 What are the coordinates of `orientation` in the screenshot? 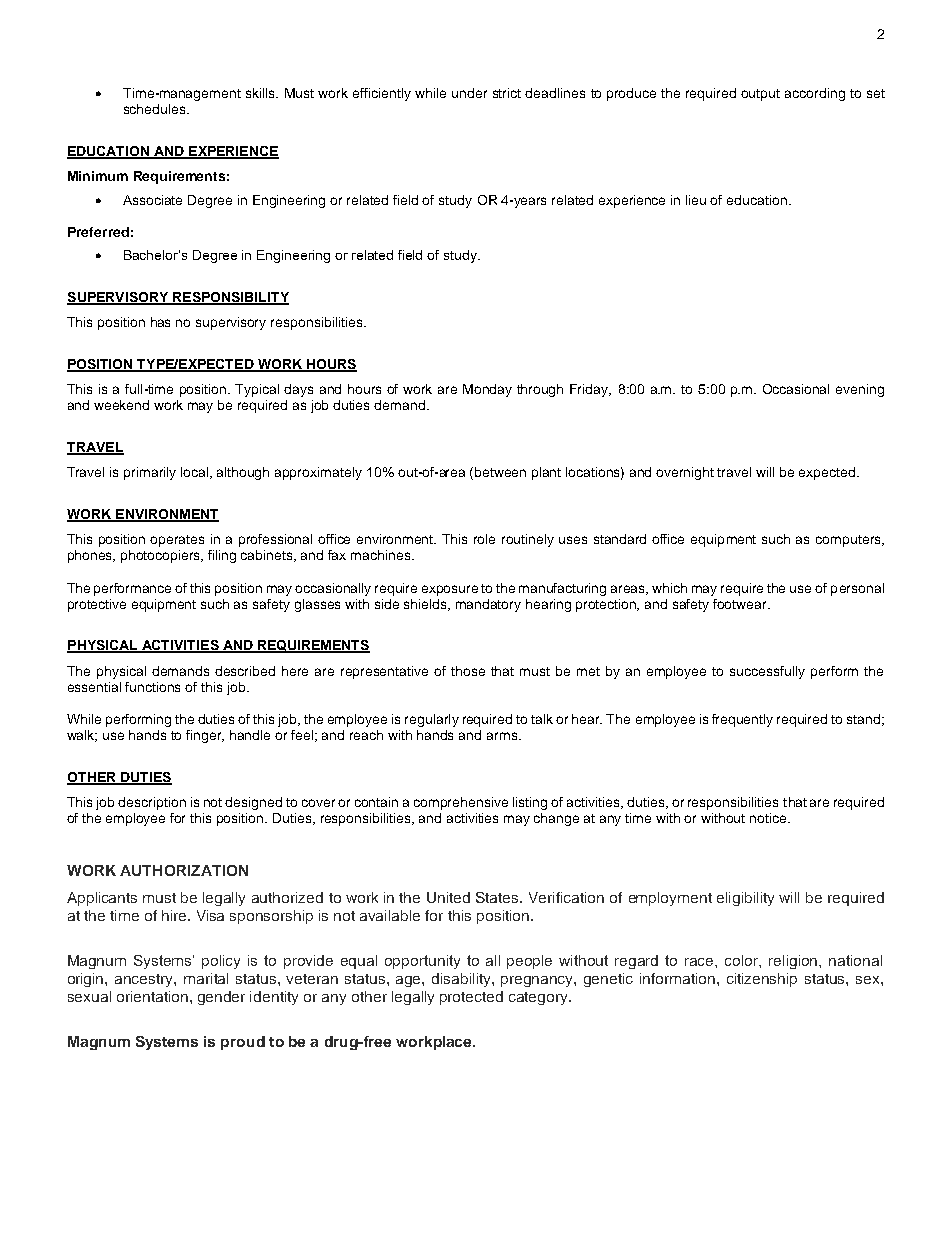 It's located at (152, 996).
